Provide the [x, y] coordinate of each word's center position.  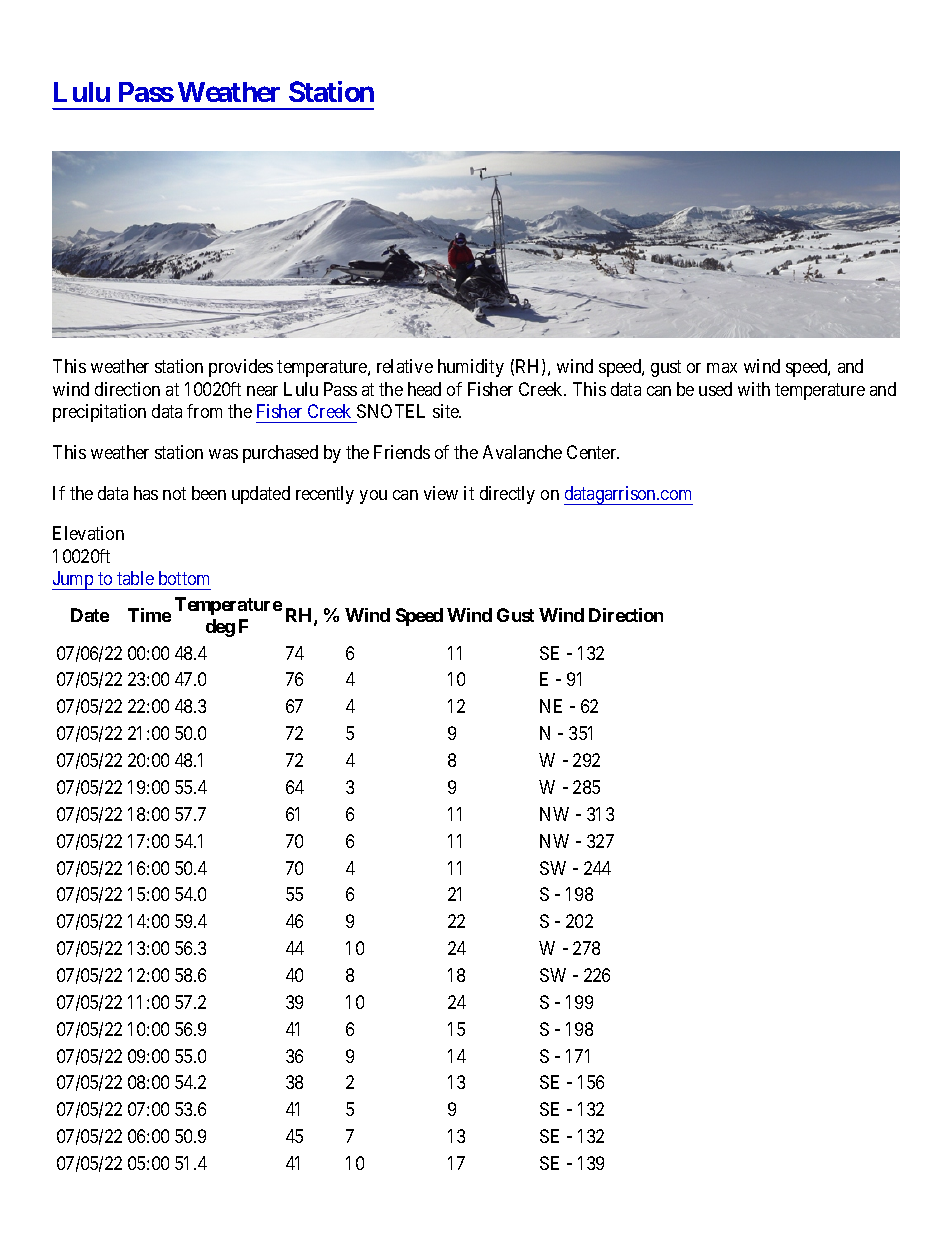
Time [149, 615]
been [209, 493]
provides [241, 368]
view [441, 493]
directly [507, 495]
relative [405, 366]
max [722, 368]
